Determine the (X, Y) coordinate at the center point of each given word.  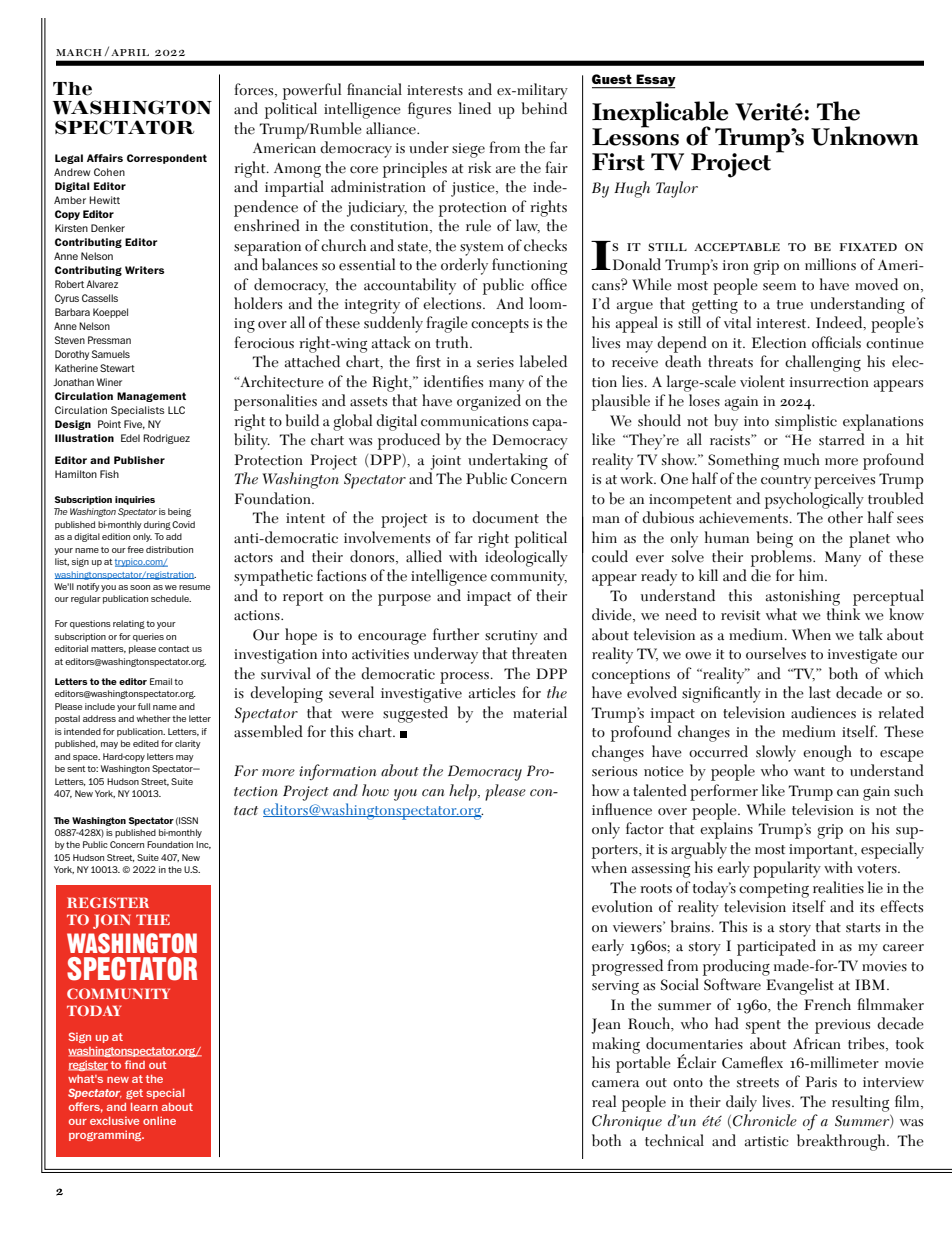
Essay (655, 81)
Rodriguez (166, 439)
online (159, 1120)
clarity (188, 744)
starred (842, 439)
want (809, 772)
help (464, 792)
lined (475, 108)
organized (489, 402)
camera (615, 1084)
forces (255, 90)
